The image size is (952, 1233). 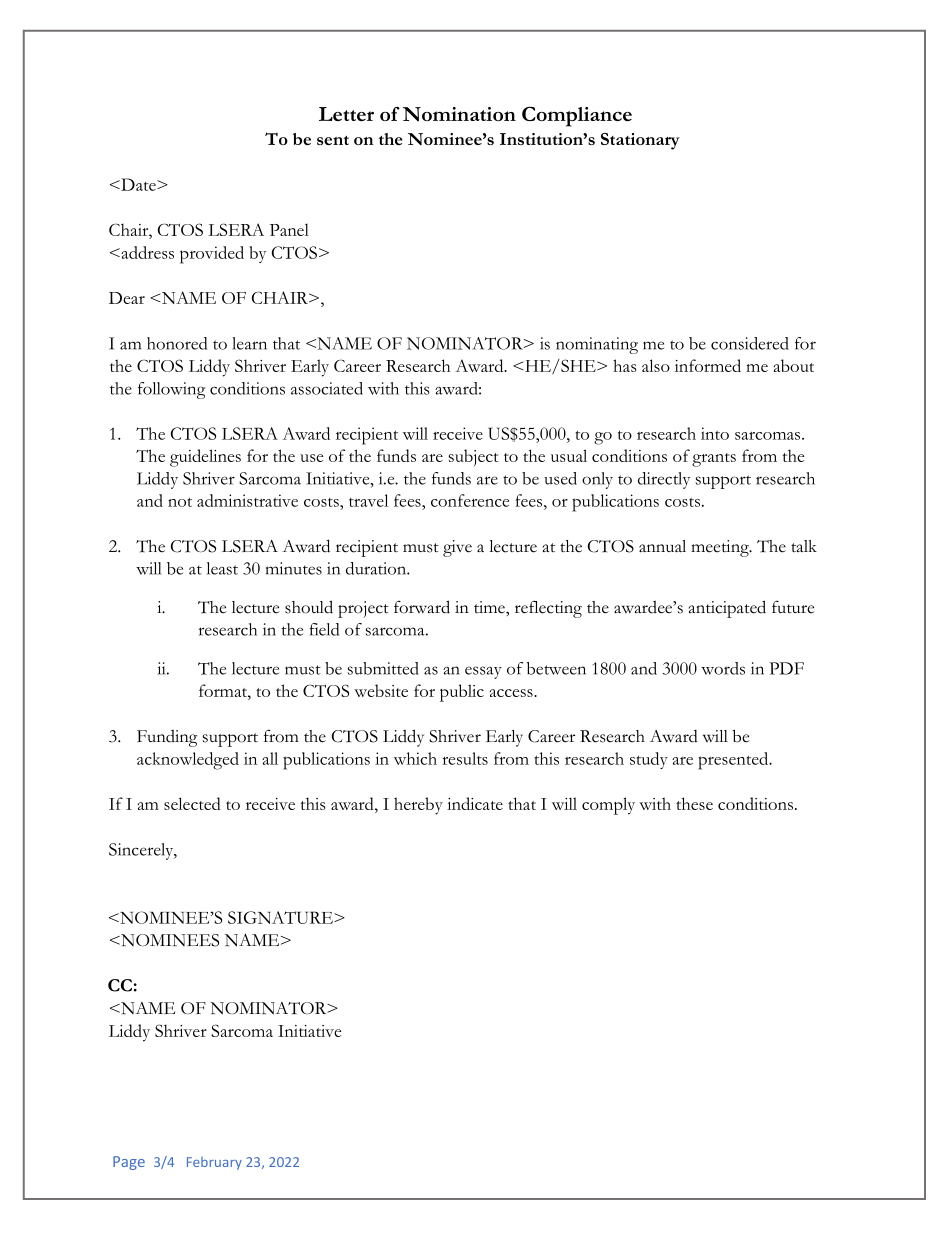 I want to click on informed, so click(x=708, y=365).
